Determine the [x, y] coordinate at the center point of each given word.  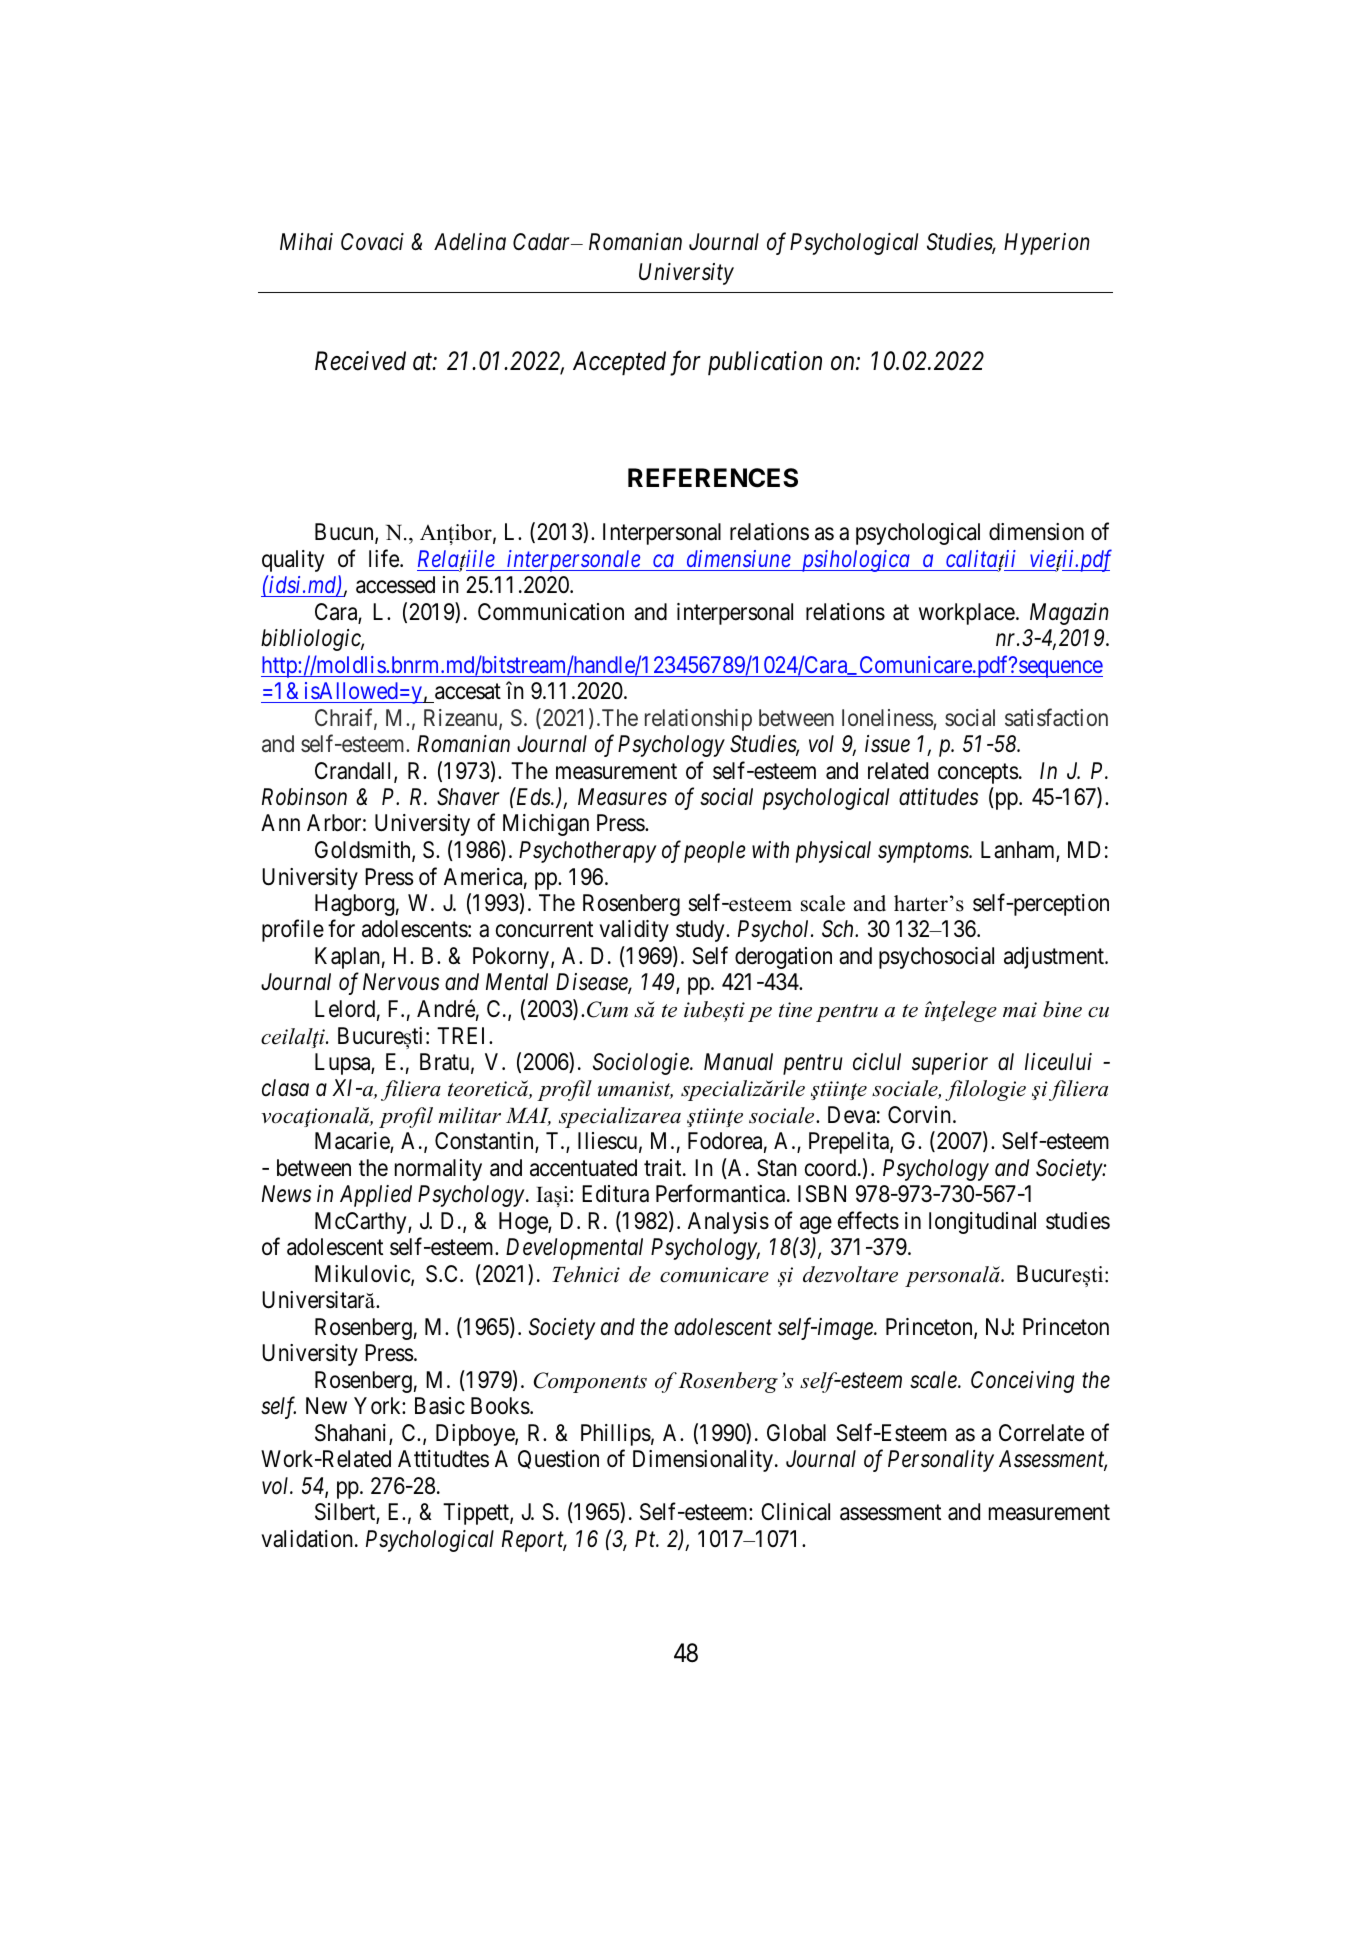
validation [307, 1539]
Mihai [306, 242]
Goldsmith [364, 851]
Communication [551, 612]
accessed [395, 585]
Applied [376, 1196]
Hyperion [1047, 244]
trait [664, 1168]
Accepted [619, 363]
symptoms [924, 853]
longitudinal [982, 1223]
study [701, 931]
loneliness [888, 719]
